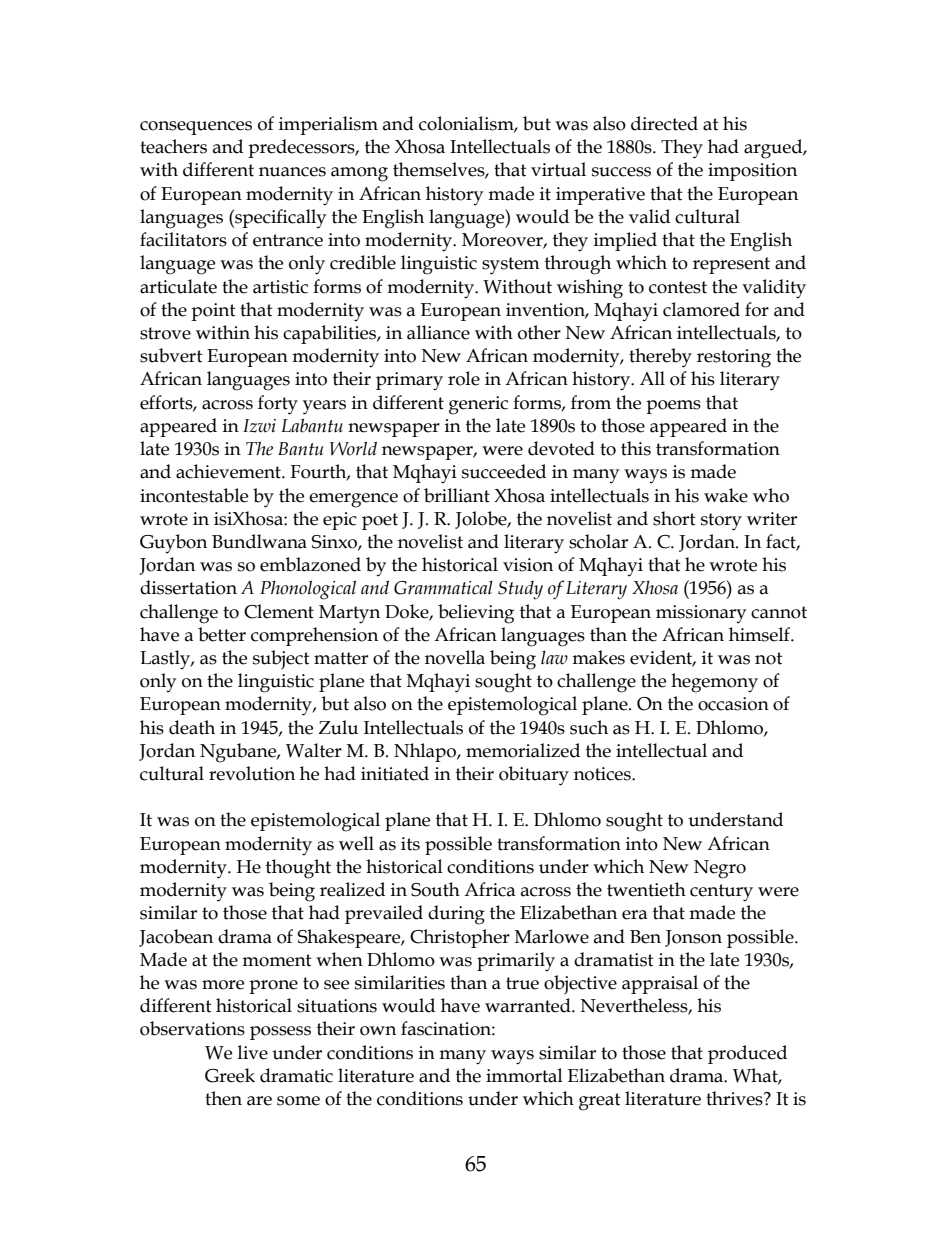 The height and width of the page is (1233, 952). What do you see at coordinates (524, 1075) in the page?
I see `immortal` at bounding box center [524, 1075].
